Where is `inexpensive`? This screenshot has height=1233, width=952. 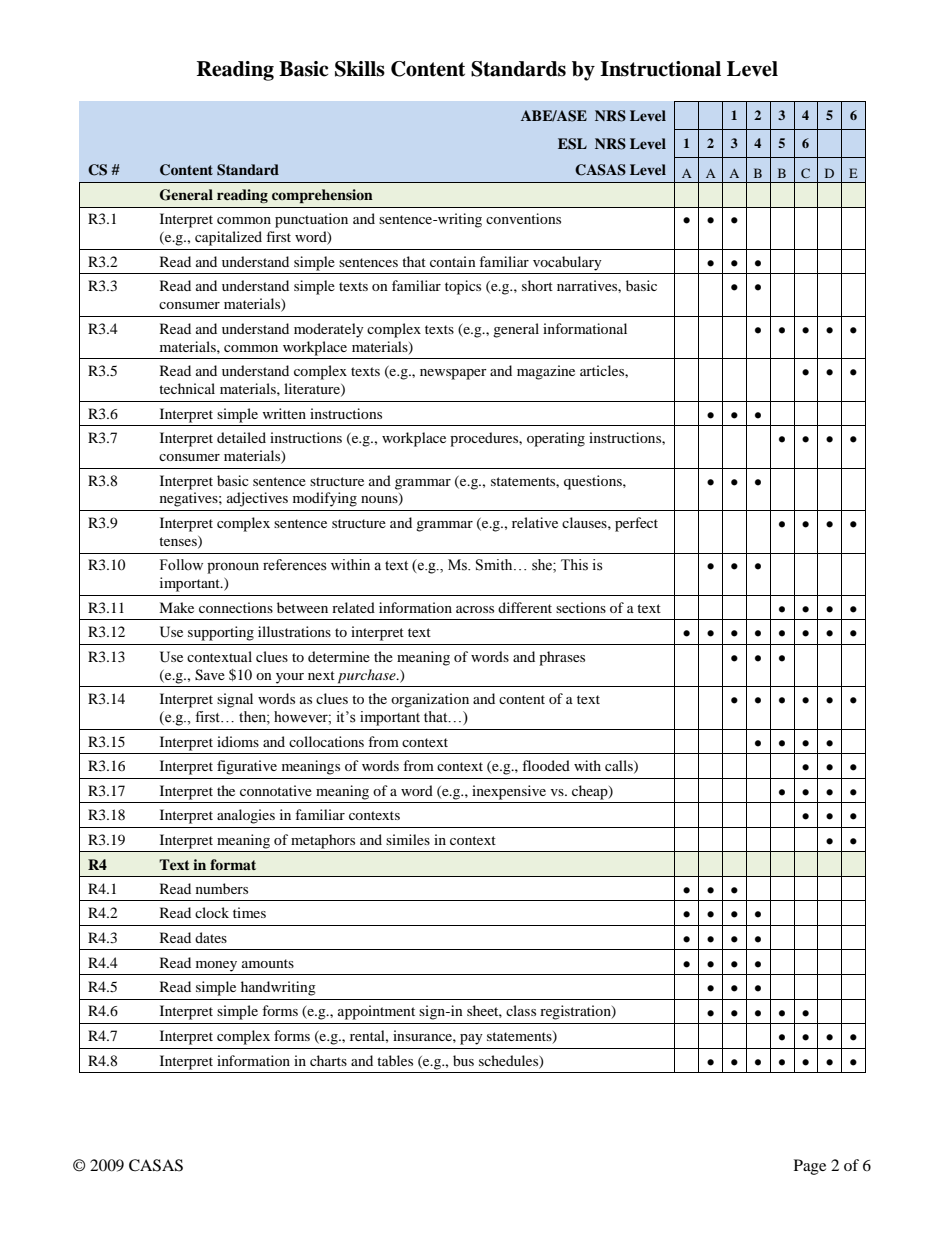 inexpensive is located at coordinates (509, 792).
